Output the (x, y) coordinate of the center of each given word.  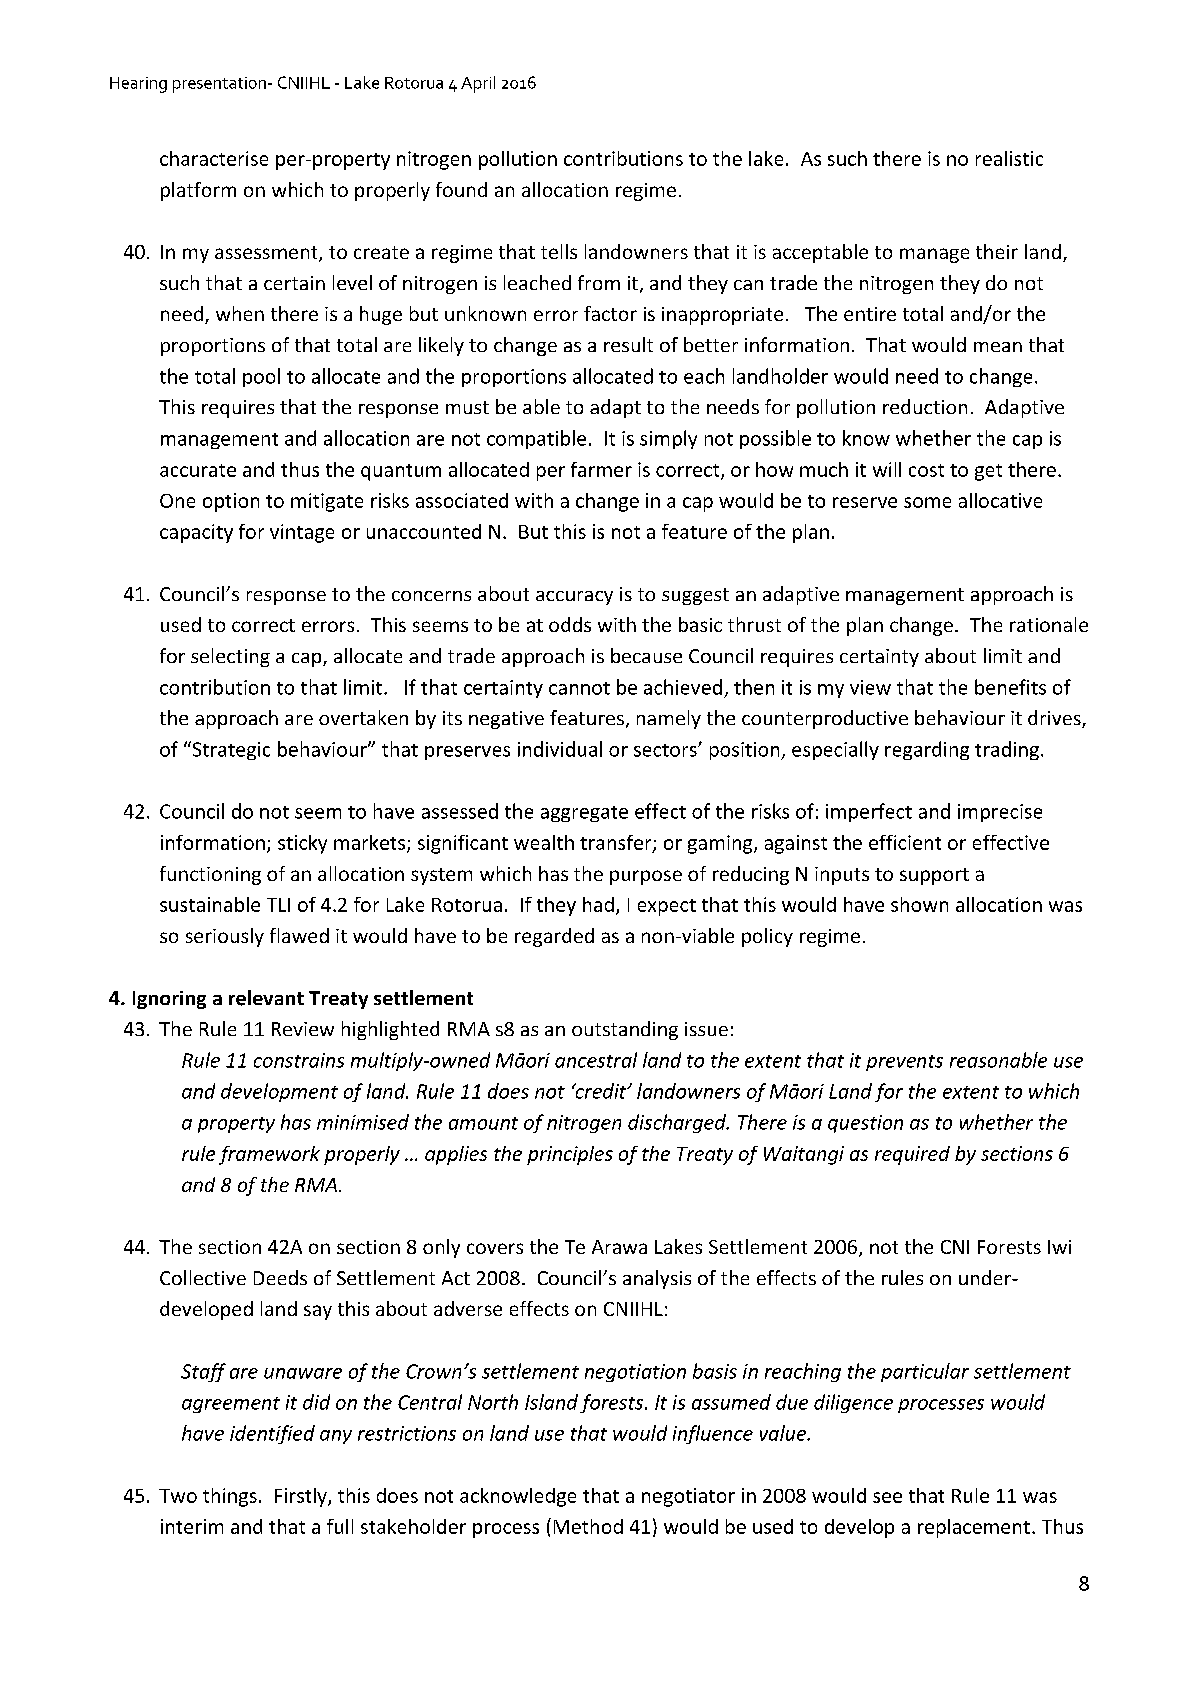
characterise (214, 158)
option (231, 502)
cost (926, 470)
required (912, 1155)
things (230, 1497)
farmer (601, 469)
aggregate (584, 814)
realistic (1009, 158)
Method (588, 1526)
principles (570, 1155)
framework (269, 1155)
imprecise (1000, 813)
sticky (302, 844)
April (478, 84)
